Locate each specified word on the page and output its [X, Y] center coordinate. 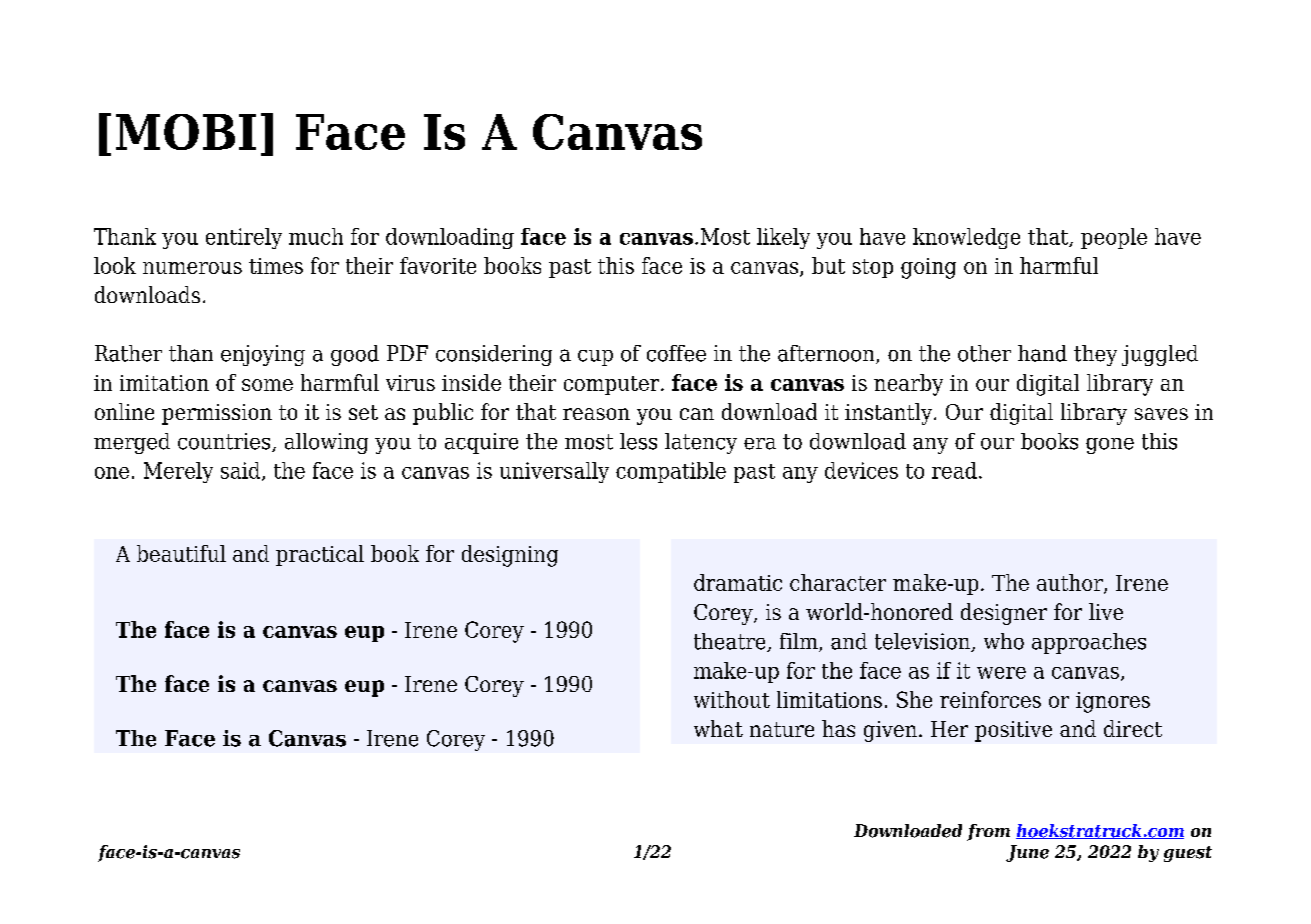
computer [613, 385]
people [1114, 238]
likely [783, 238]
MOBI [186, 132]
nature [782, 729]
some [267, 385]
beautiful [181, 553]
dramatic [738, 582]
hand [1042, 353]
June [1027, 853]
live [1106, 611]
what [718, 728]
